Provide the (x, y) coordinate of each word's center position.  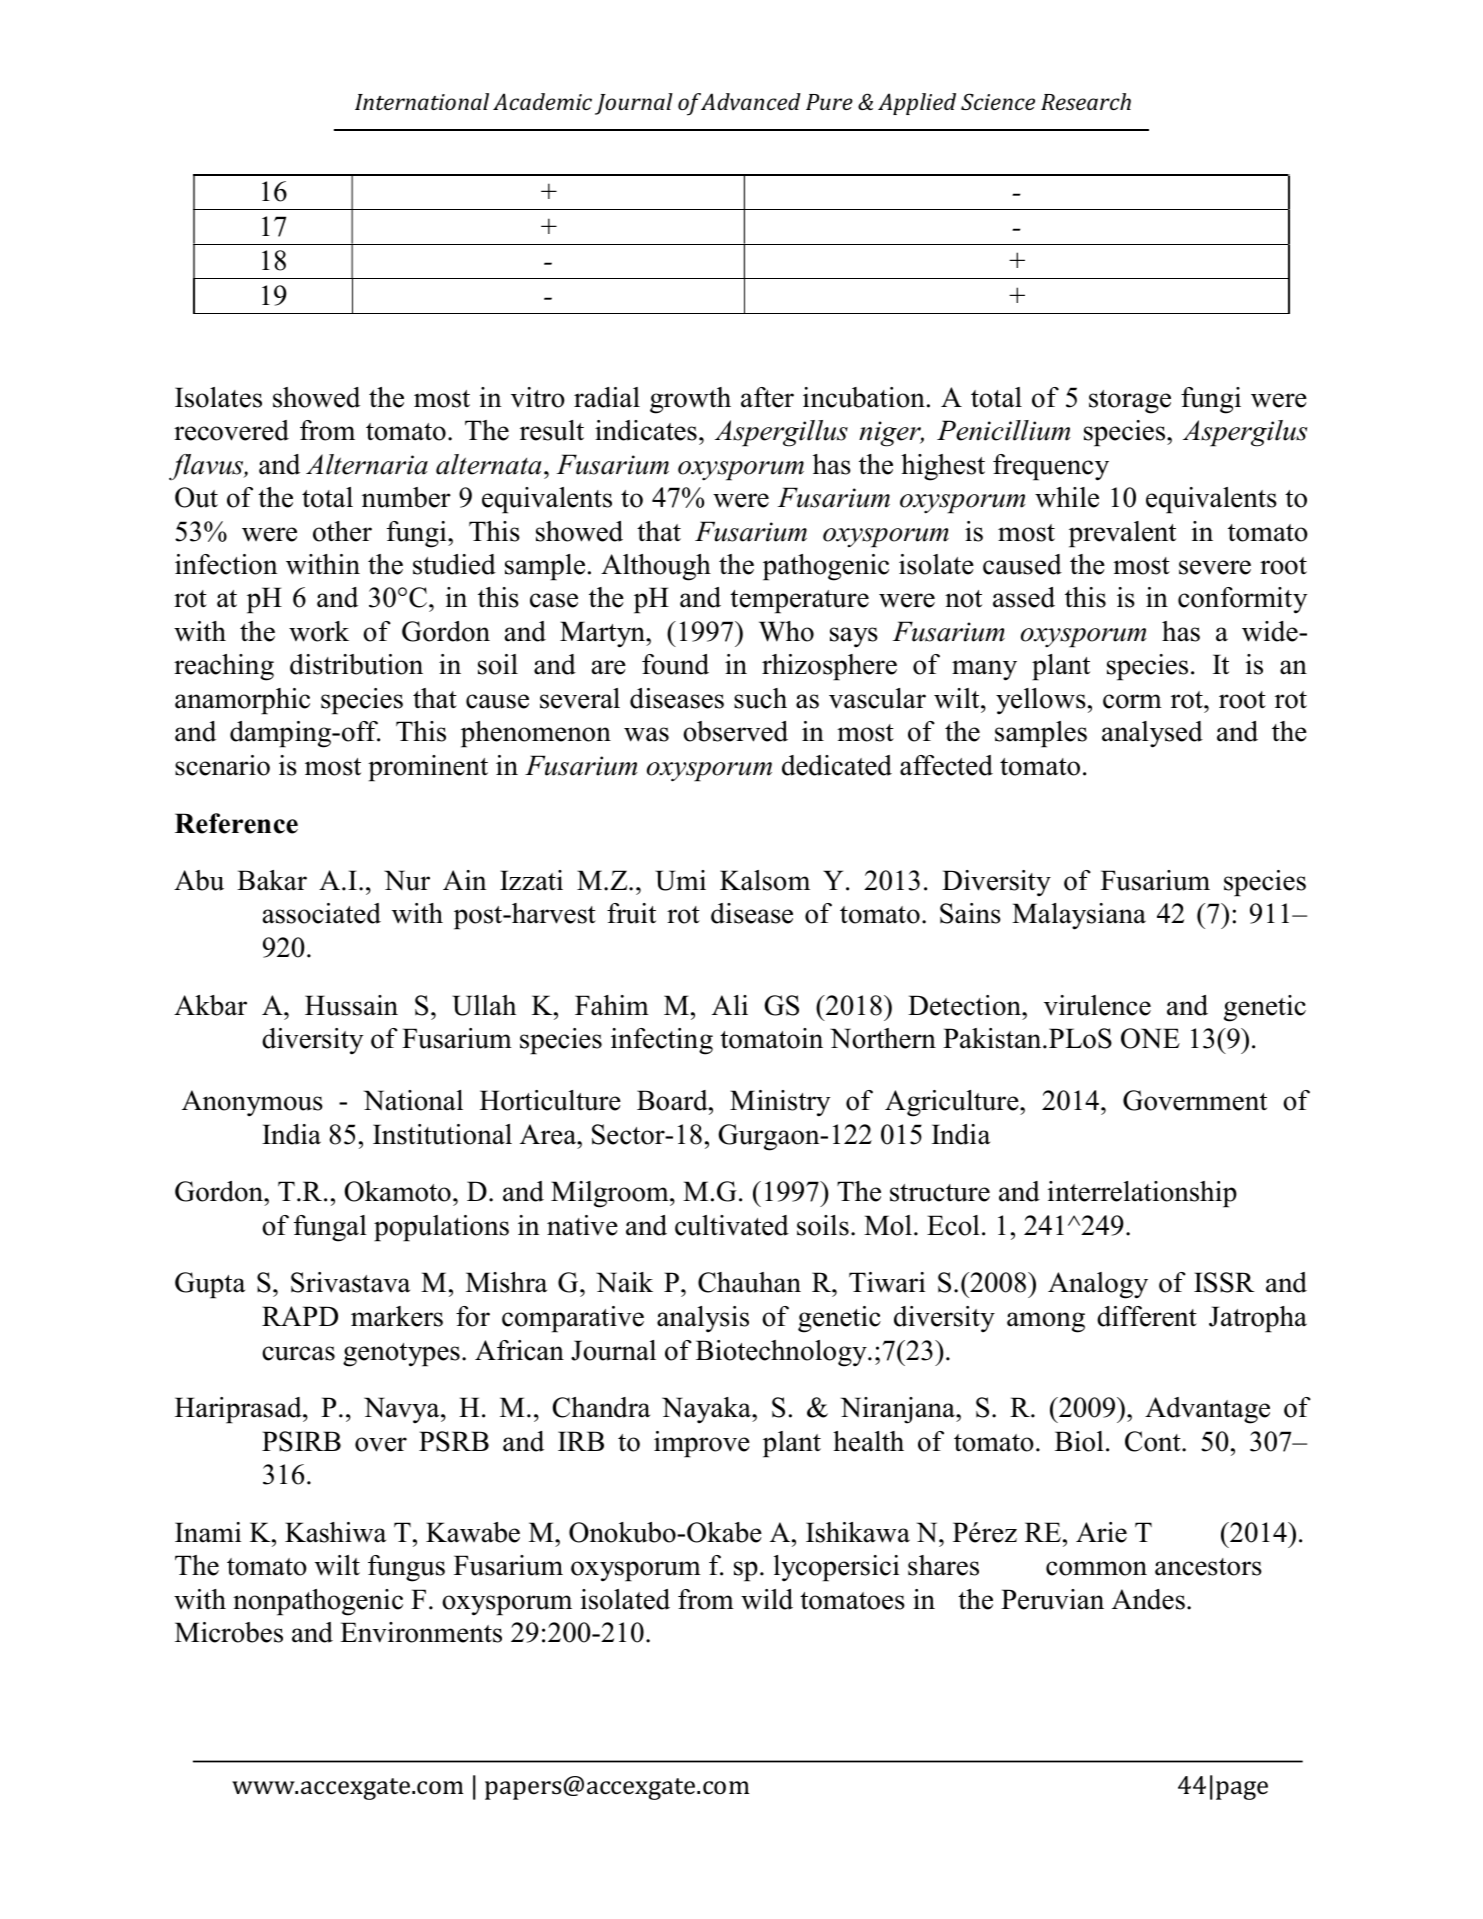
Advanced (751, 101)
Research (1086, 101)
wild (767, 1599)
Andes (1148, 1599)
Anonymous (252, 1103)
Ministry (780, 1103)
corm (1132, 701)
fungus (406, 1568)
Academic (542, 101)
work (319, 631)
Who (786, 631)
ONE (1150, 1038)
